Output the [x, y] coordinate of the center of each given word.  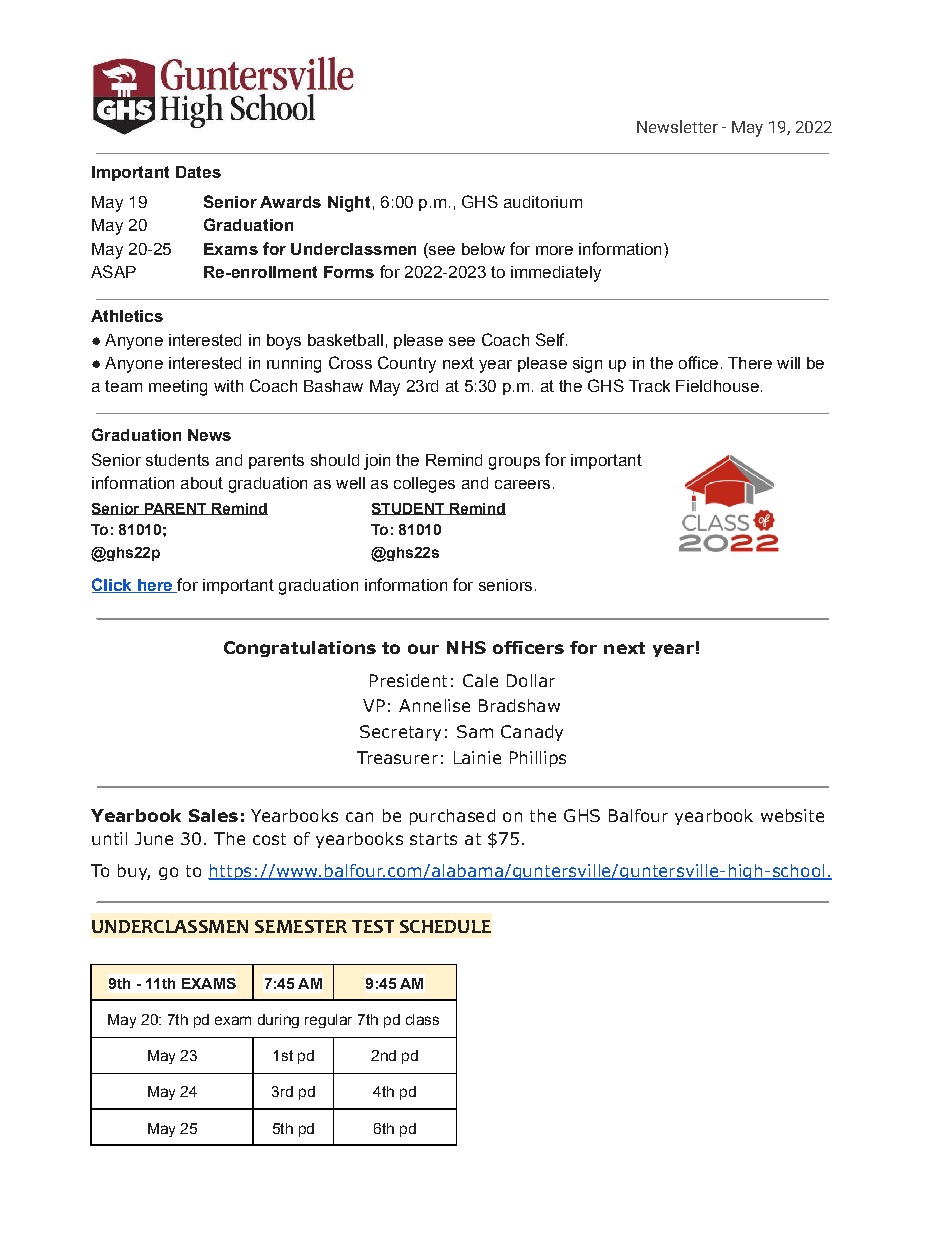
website [792, 815]
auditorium [543, 202]
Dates [198, 172]
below [483, 249]
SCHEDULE [445, 926]
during [278, 1021]
